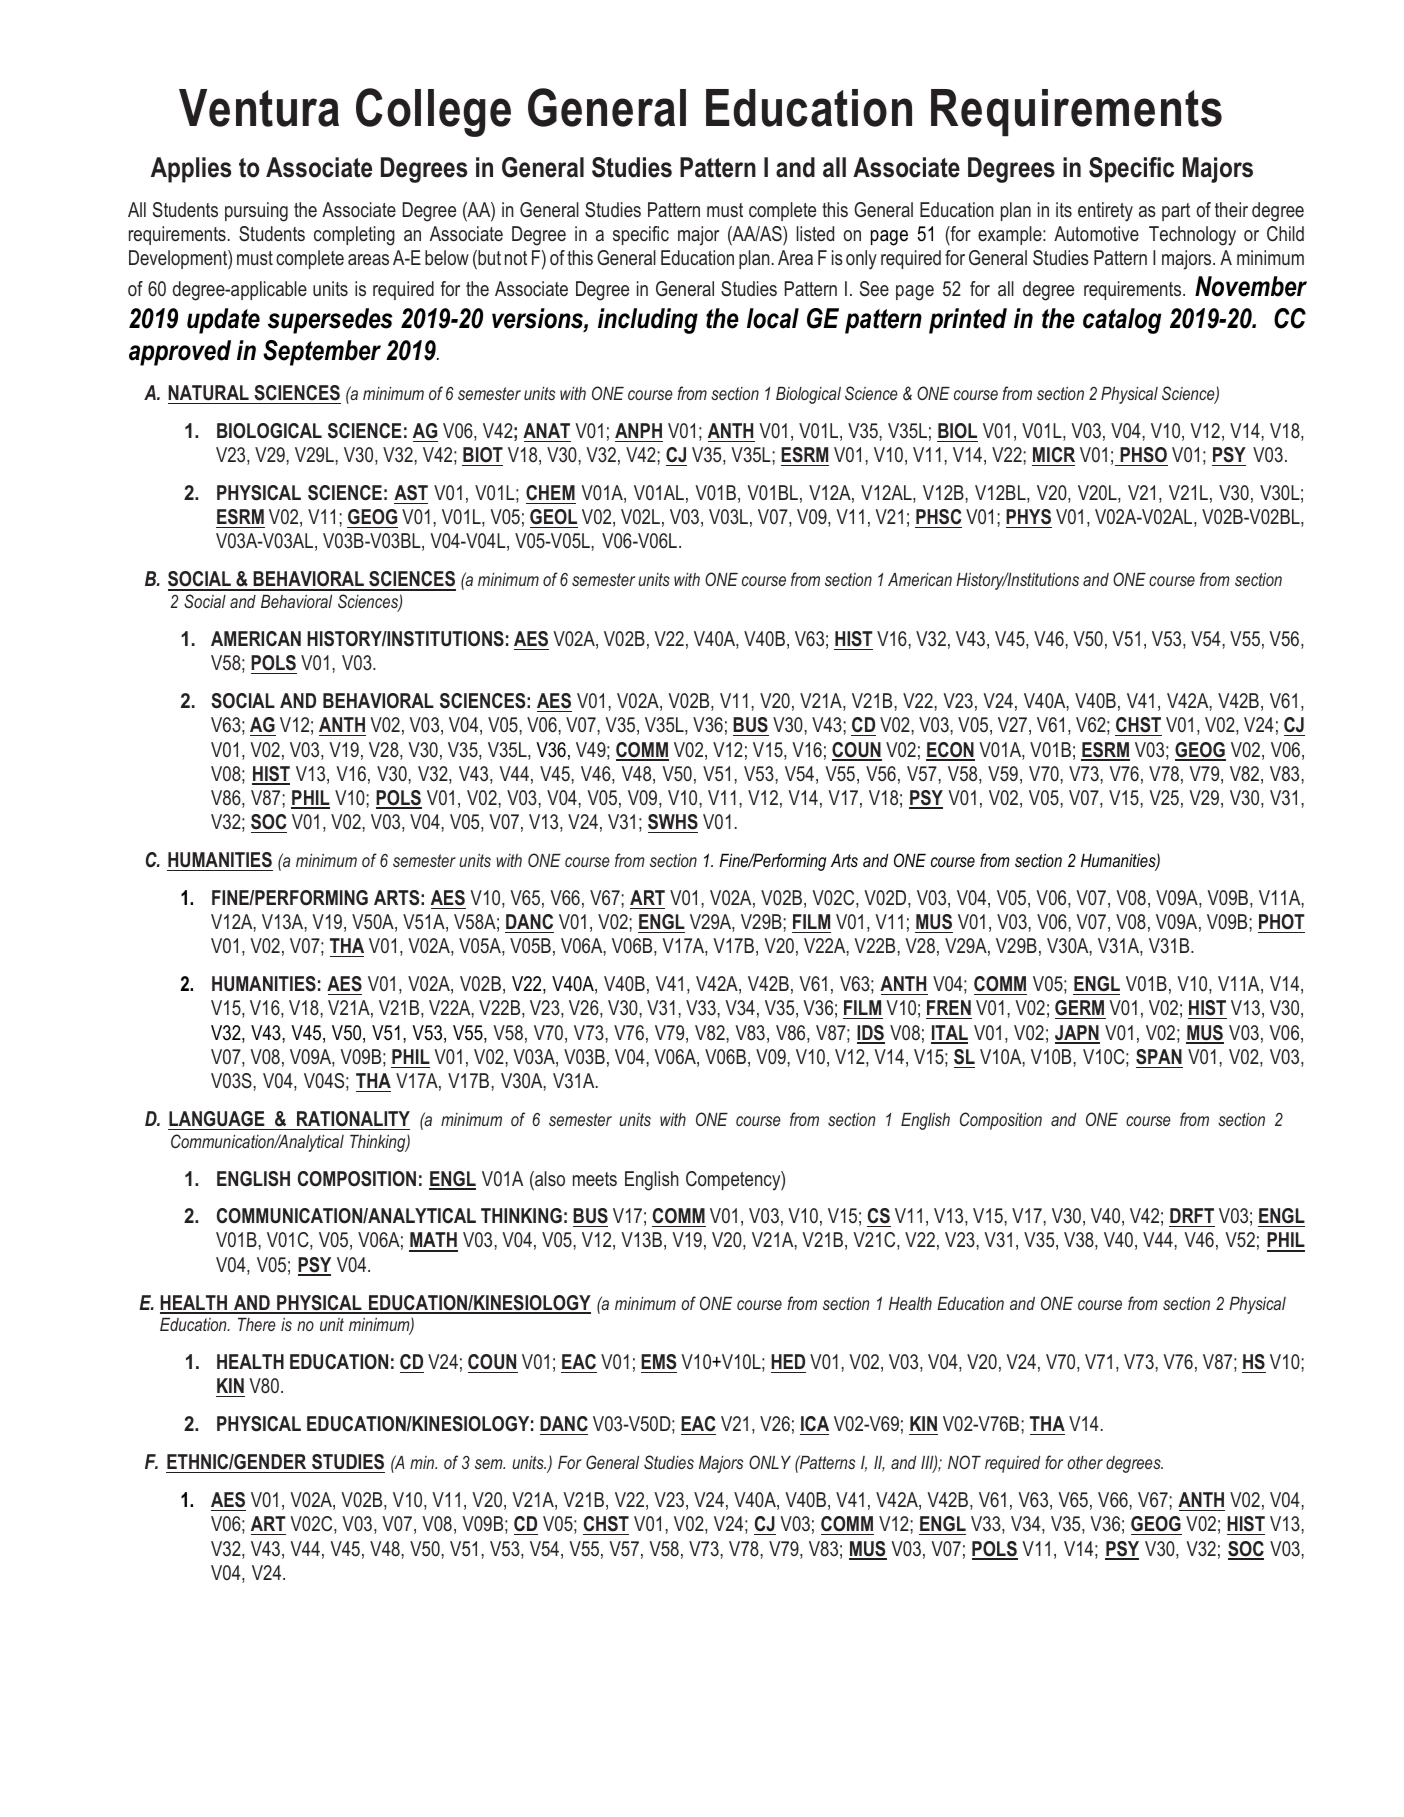 The height and width of the page is (1817, 1404). What do you see at coordinates (257, 1324) in the page?
I see `There` at bounding box center [257, 1324].
